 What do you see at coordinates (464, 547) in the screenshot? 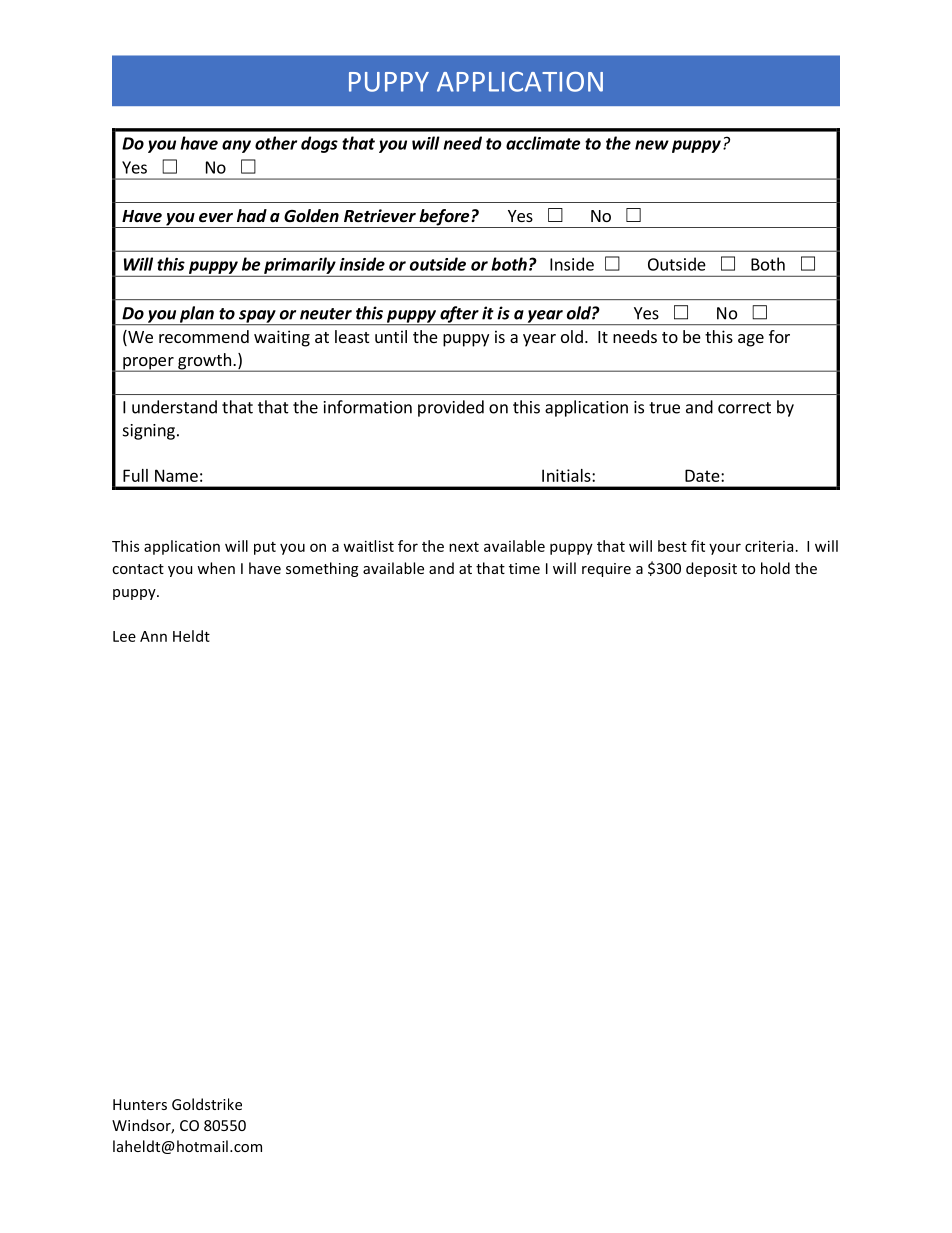
I see `next` at bounding box center [464, 547].
